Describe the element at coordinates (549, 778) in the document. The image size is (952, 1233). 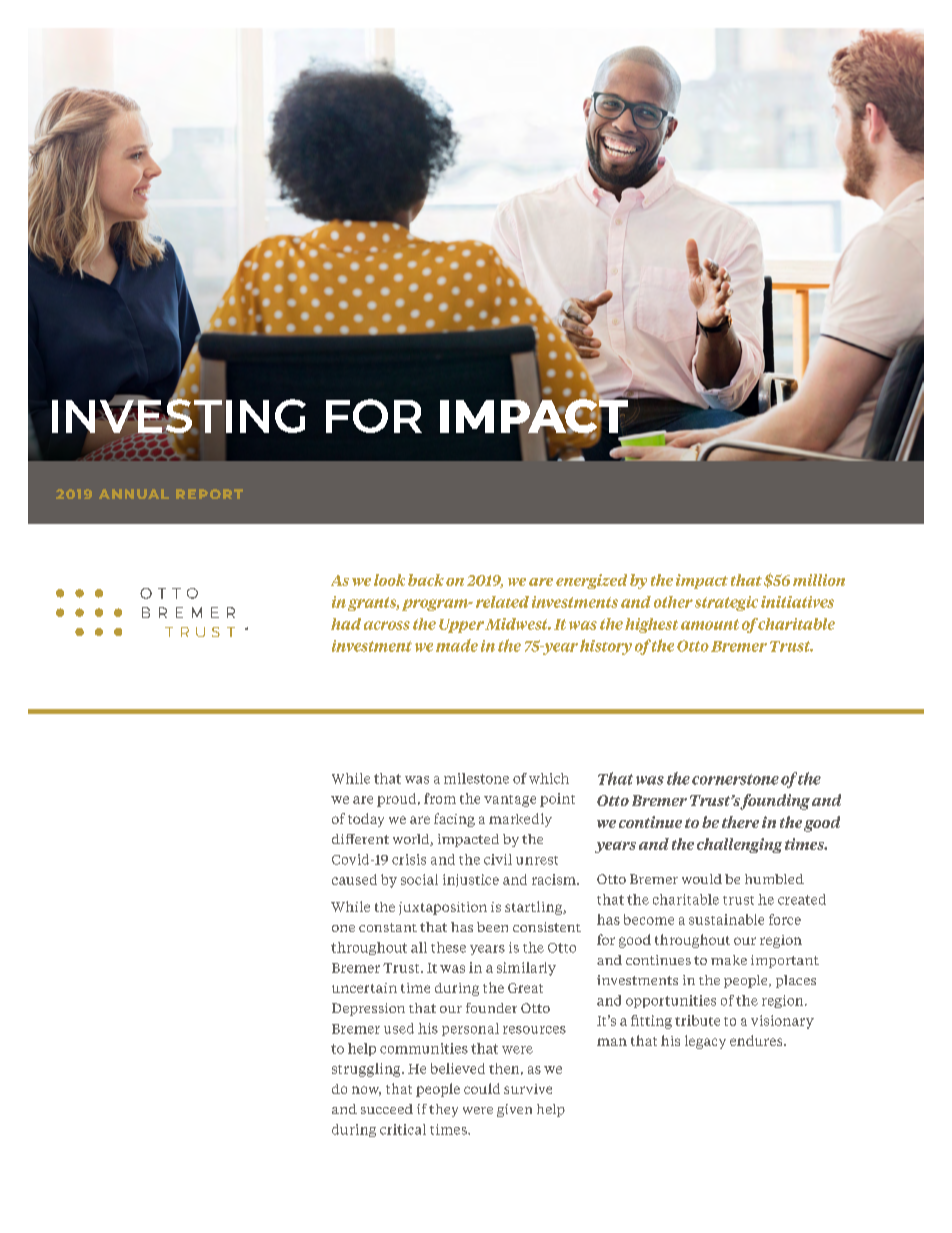
I see `which` at that location.
